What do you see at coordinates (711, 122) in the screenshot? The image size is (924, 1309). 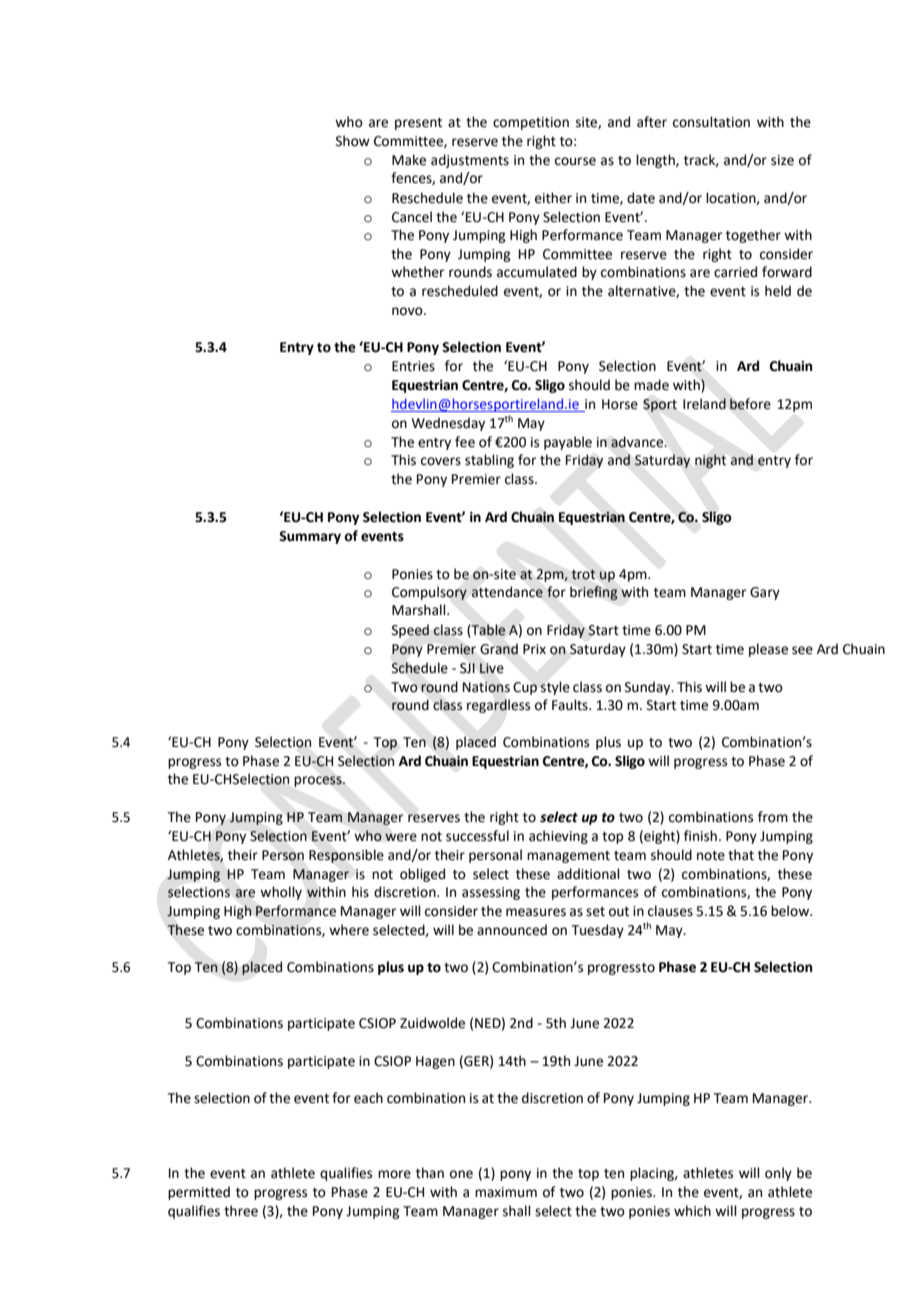 I see `consultation` at bounding box center [711, 122].
